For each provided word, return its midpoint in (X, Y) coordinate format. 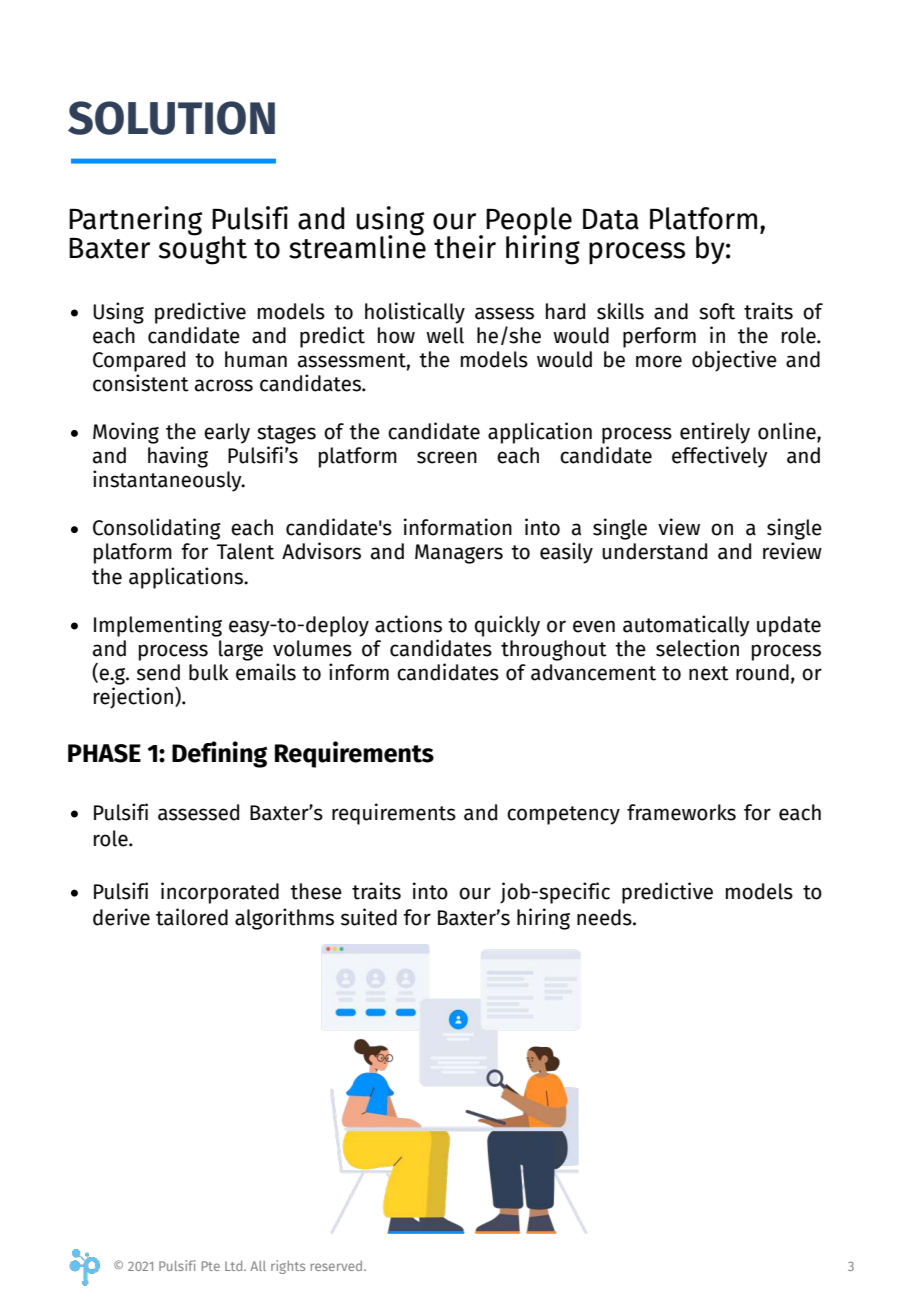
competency (563, 815)
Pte (211, 1266)
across (224, 385)
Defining (219, 754)
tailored (192, 917)
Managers (459, 554)
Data (611, 219)
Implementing (158, 626)
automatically (686, 626)
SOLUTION (171, 118)
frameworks (681, 812)
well (445, 335)
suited (369, 917)
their (465, 247)
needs (605, 917)
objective (734, 361)
